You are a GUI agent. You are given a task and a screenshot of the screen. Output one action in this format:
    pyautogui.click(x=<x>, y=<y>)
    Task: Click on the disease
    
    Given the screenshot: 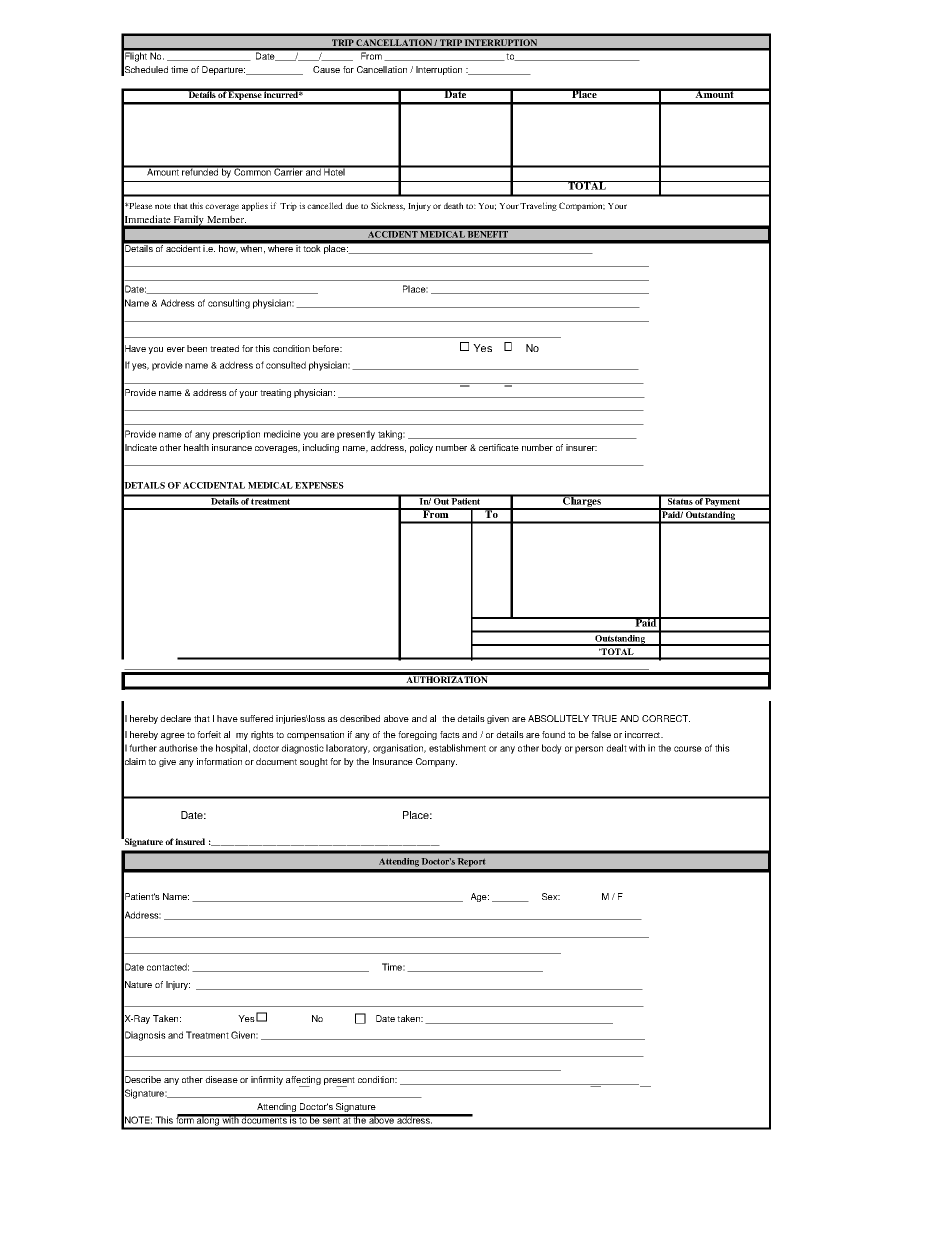 What is the action you would take?
    pyautogui.click(x=221, y=1079)
